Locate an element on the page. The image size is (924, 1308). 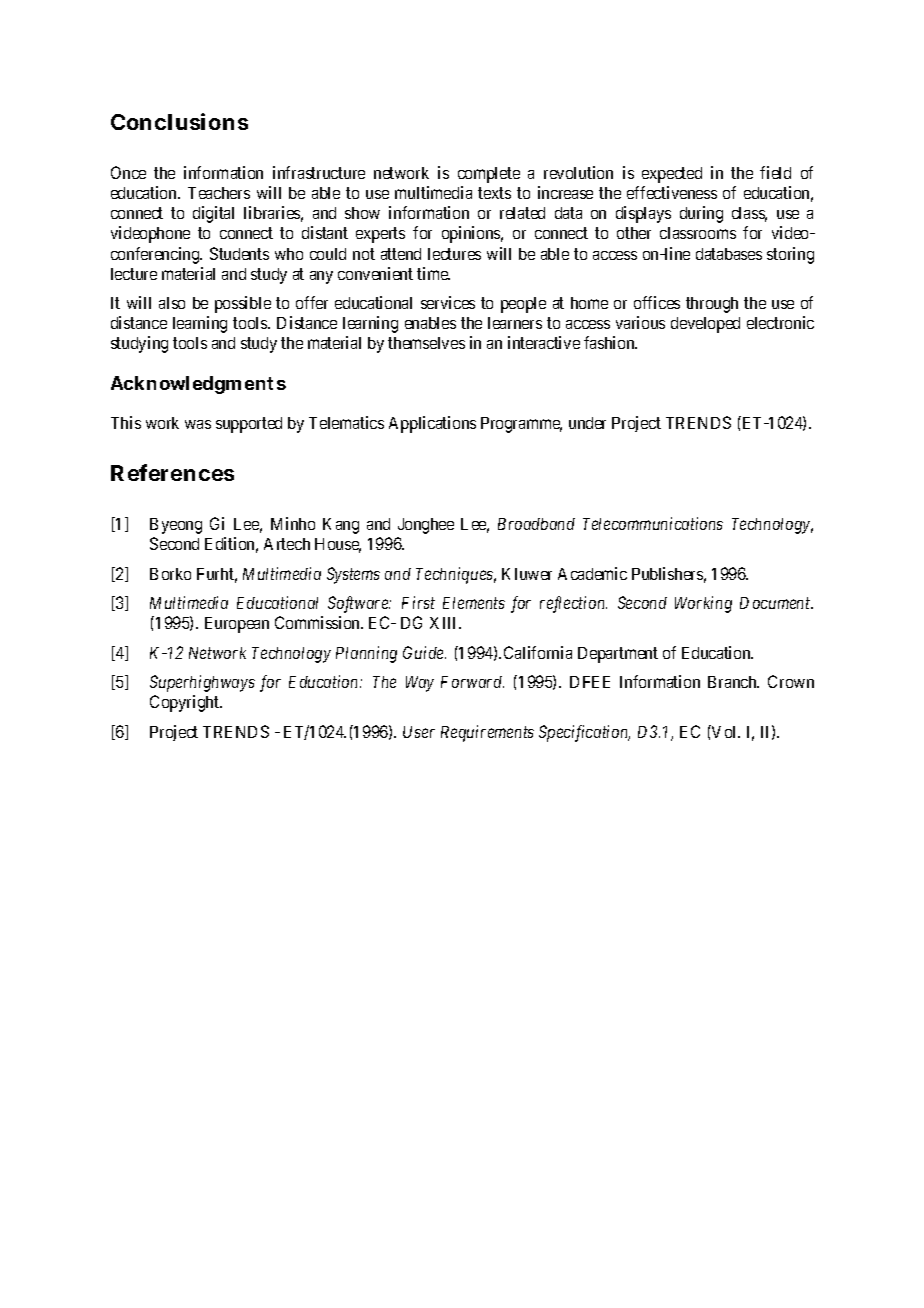
Telecommunications is located at coordinates (653, 523).
